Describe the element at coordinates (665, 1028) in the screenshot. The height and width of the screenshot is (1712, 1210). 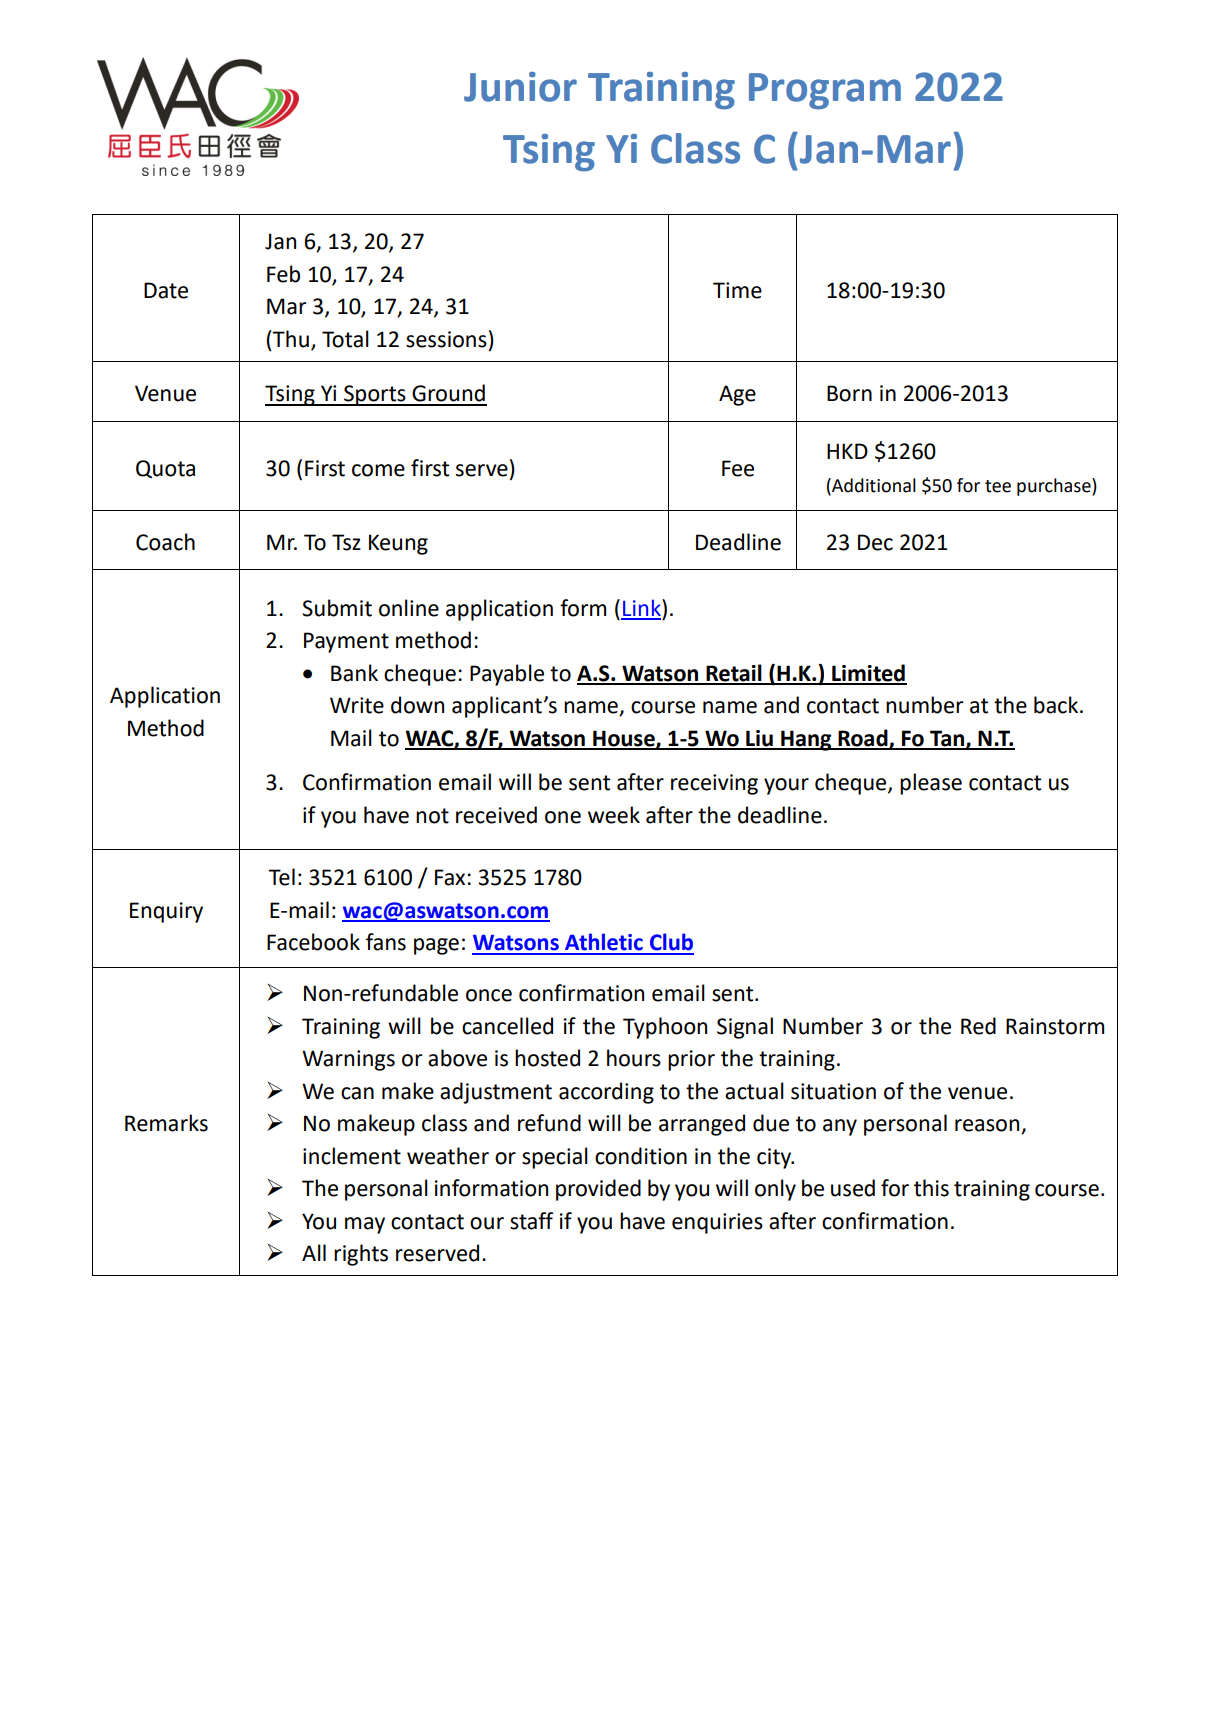
I see `Typhoon` at that location.
